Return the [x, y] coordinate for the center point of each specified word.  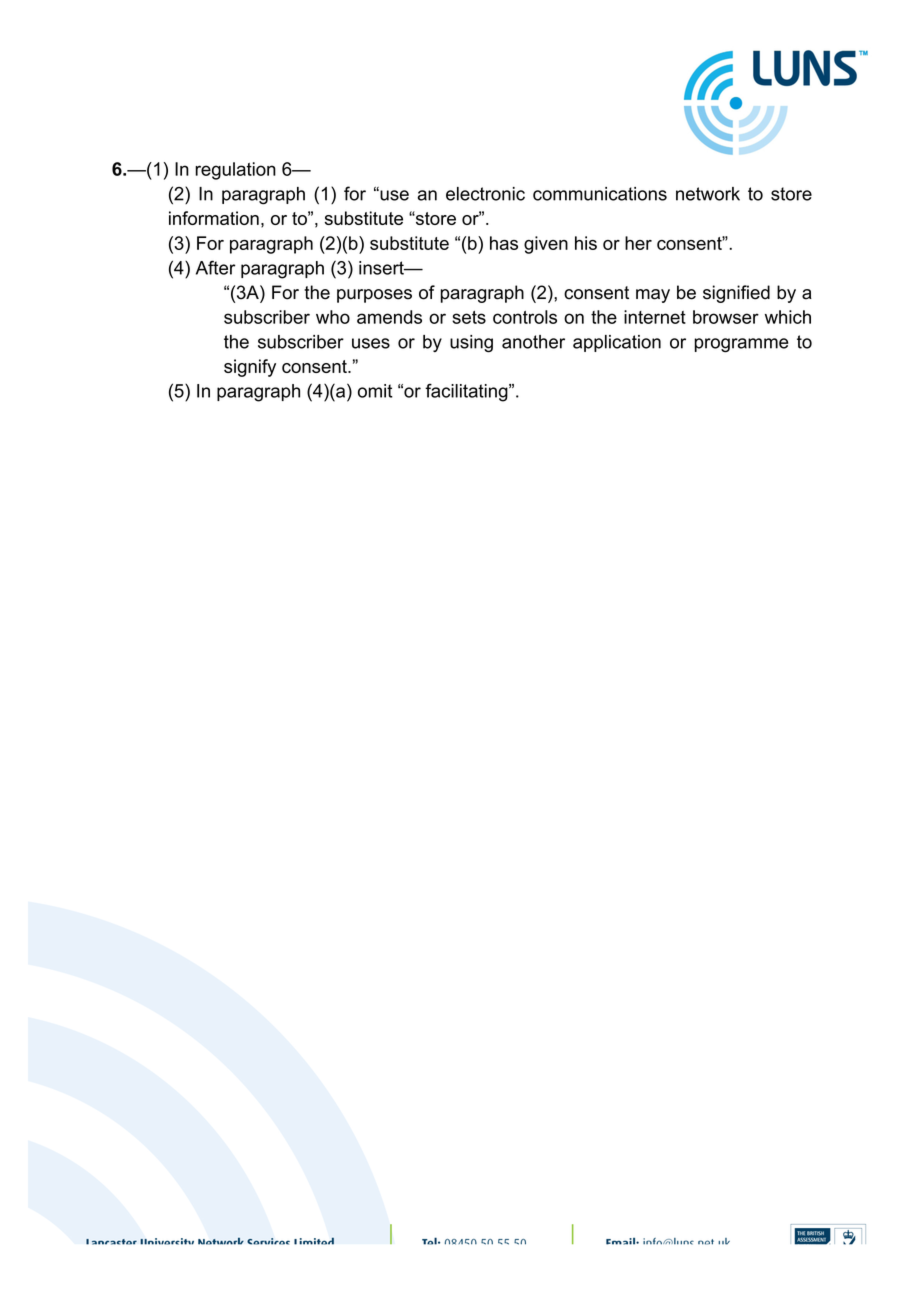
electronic [485, 194]
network [708, 194]
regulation [235, 171]
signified [736, 294]
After [215, 267]
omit [375, 391]
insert [382, 268]
